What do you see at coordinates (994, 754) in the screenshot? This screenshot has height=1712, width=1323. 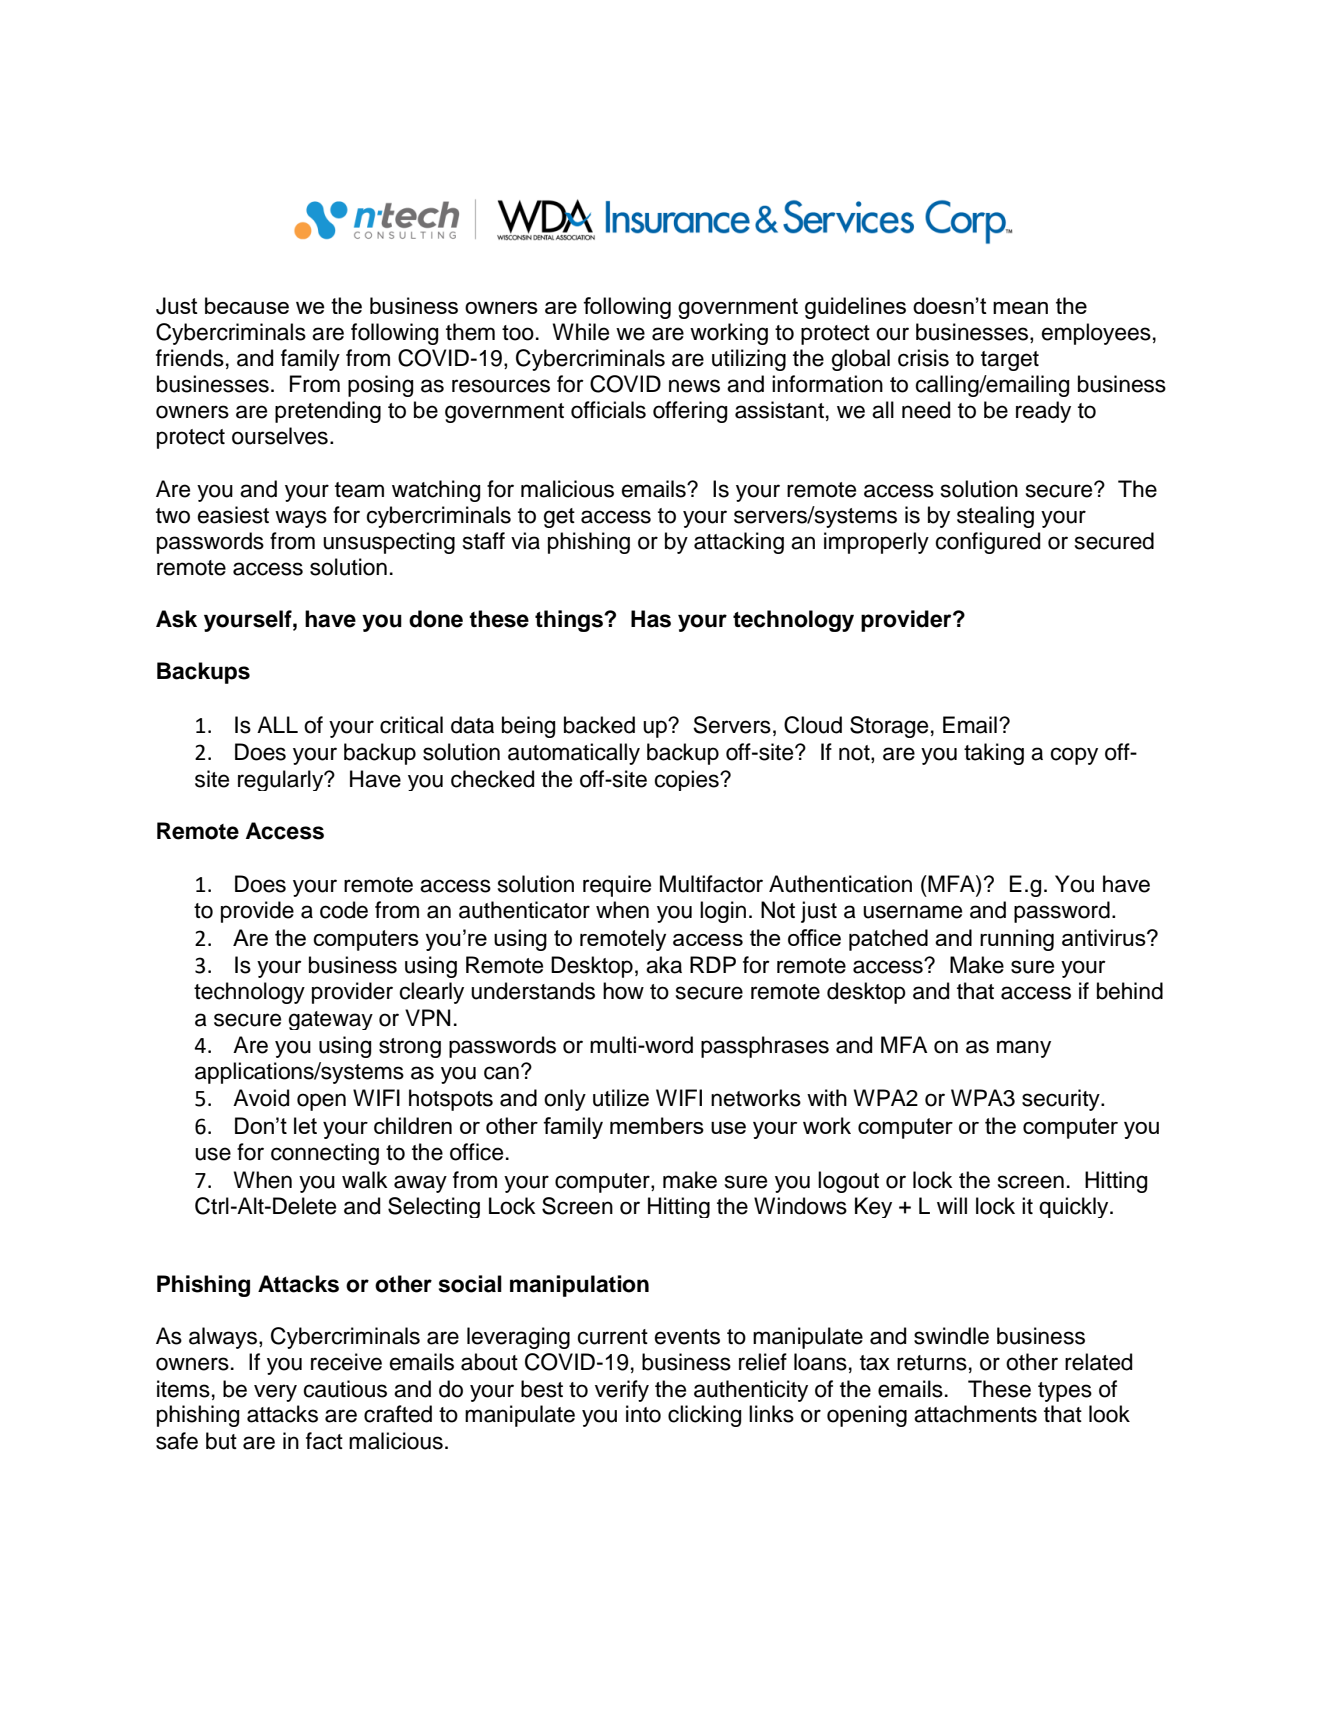 I see `taking` at bounding box center [994, 754].
